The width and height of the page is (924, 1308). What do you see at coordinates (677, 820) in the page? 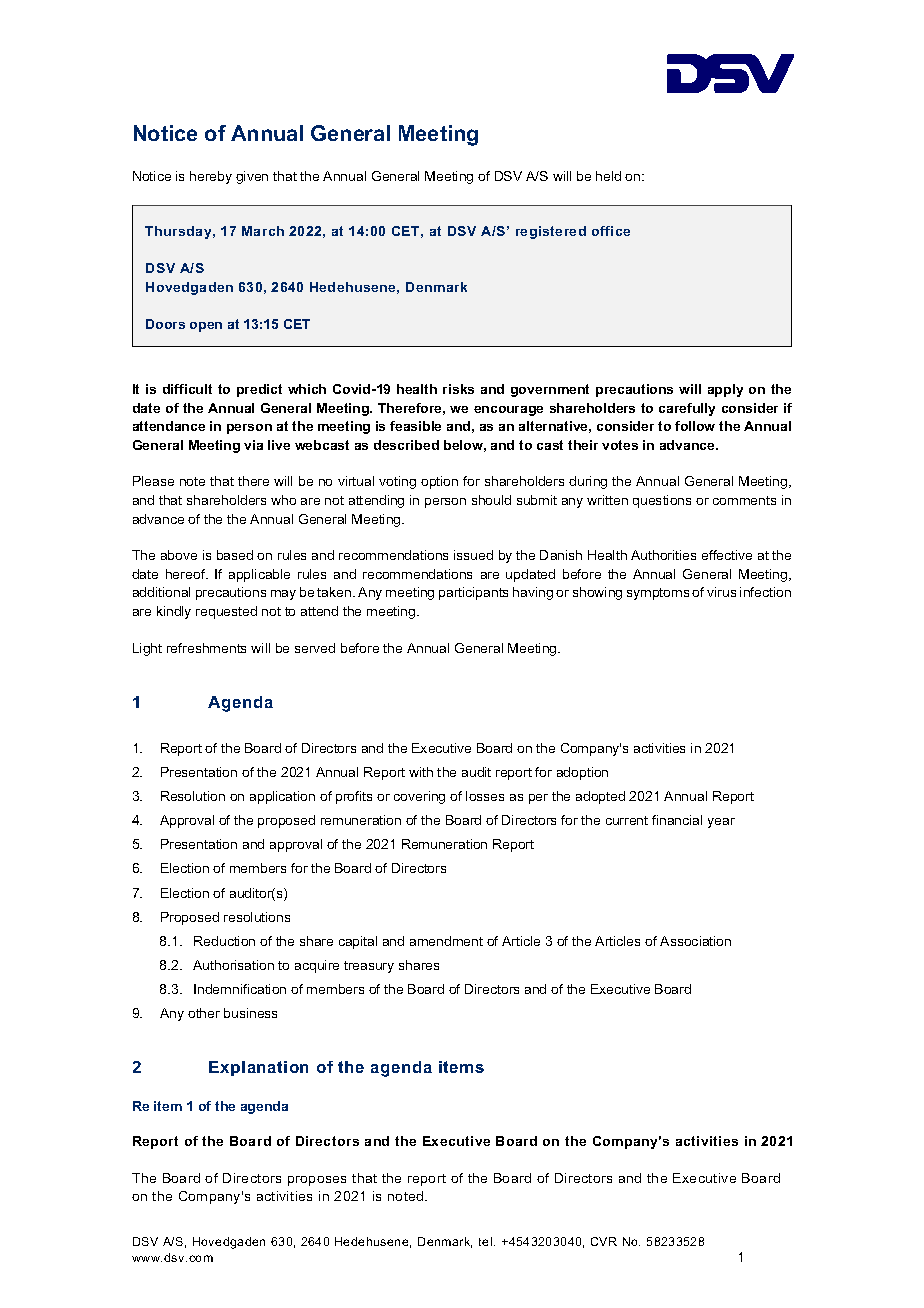
I see `financial` at bounding box center [677, 820].
